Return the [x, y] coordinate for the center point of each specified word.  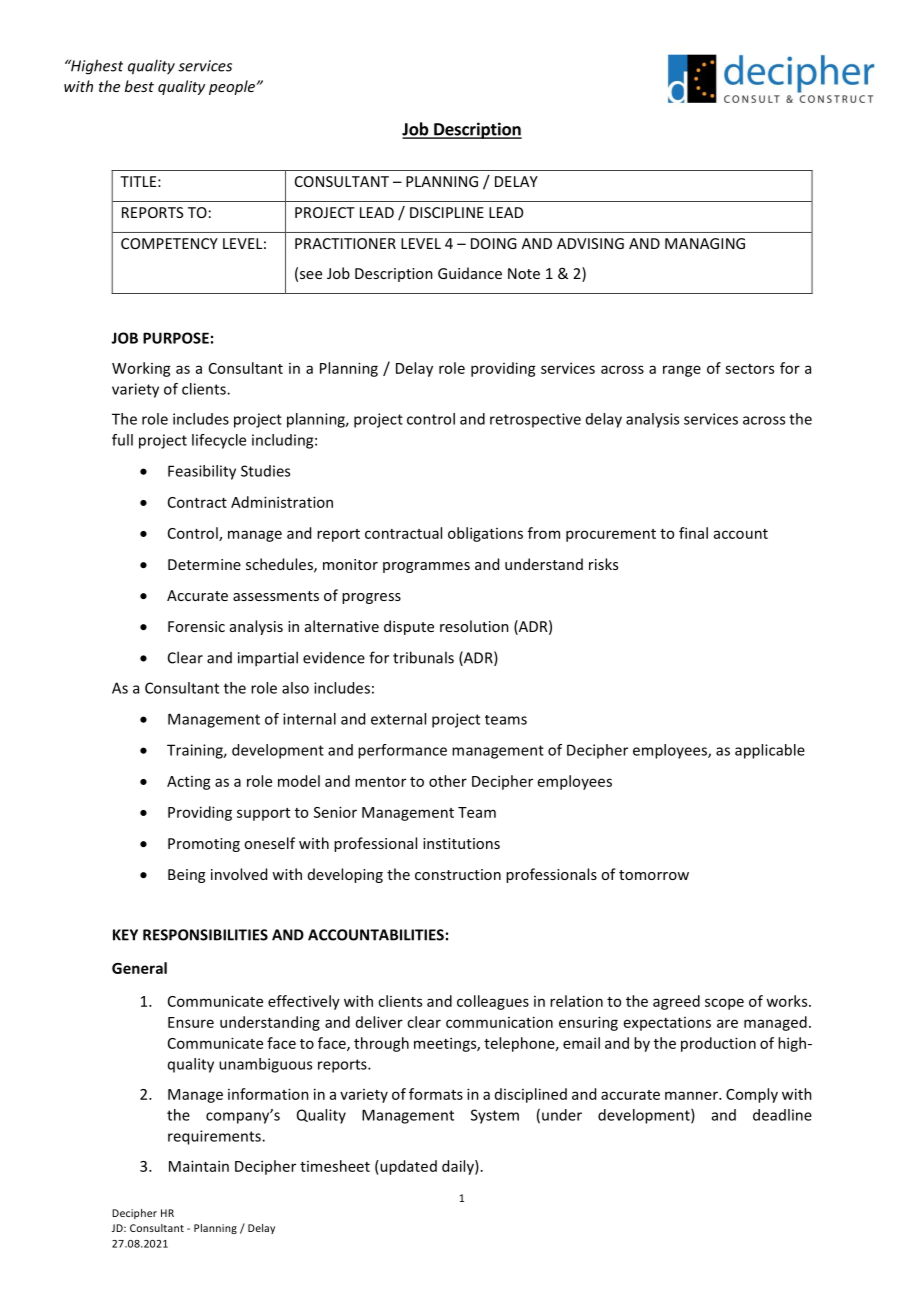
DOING [494, 243]
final [693, 533]
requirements [215, 1137]
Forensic [196, 626]
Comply [752, 1095]
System [495, 1116]
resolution [474, 626]
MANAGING [705, 243]
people [233, 87]
